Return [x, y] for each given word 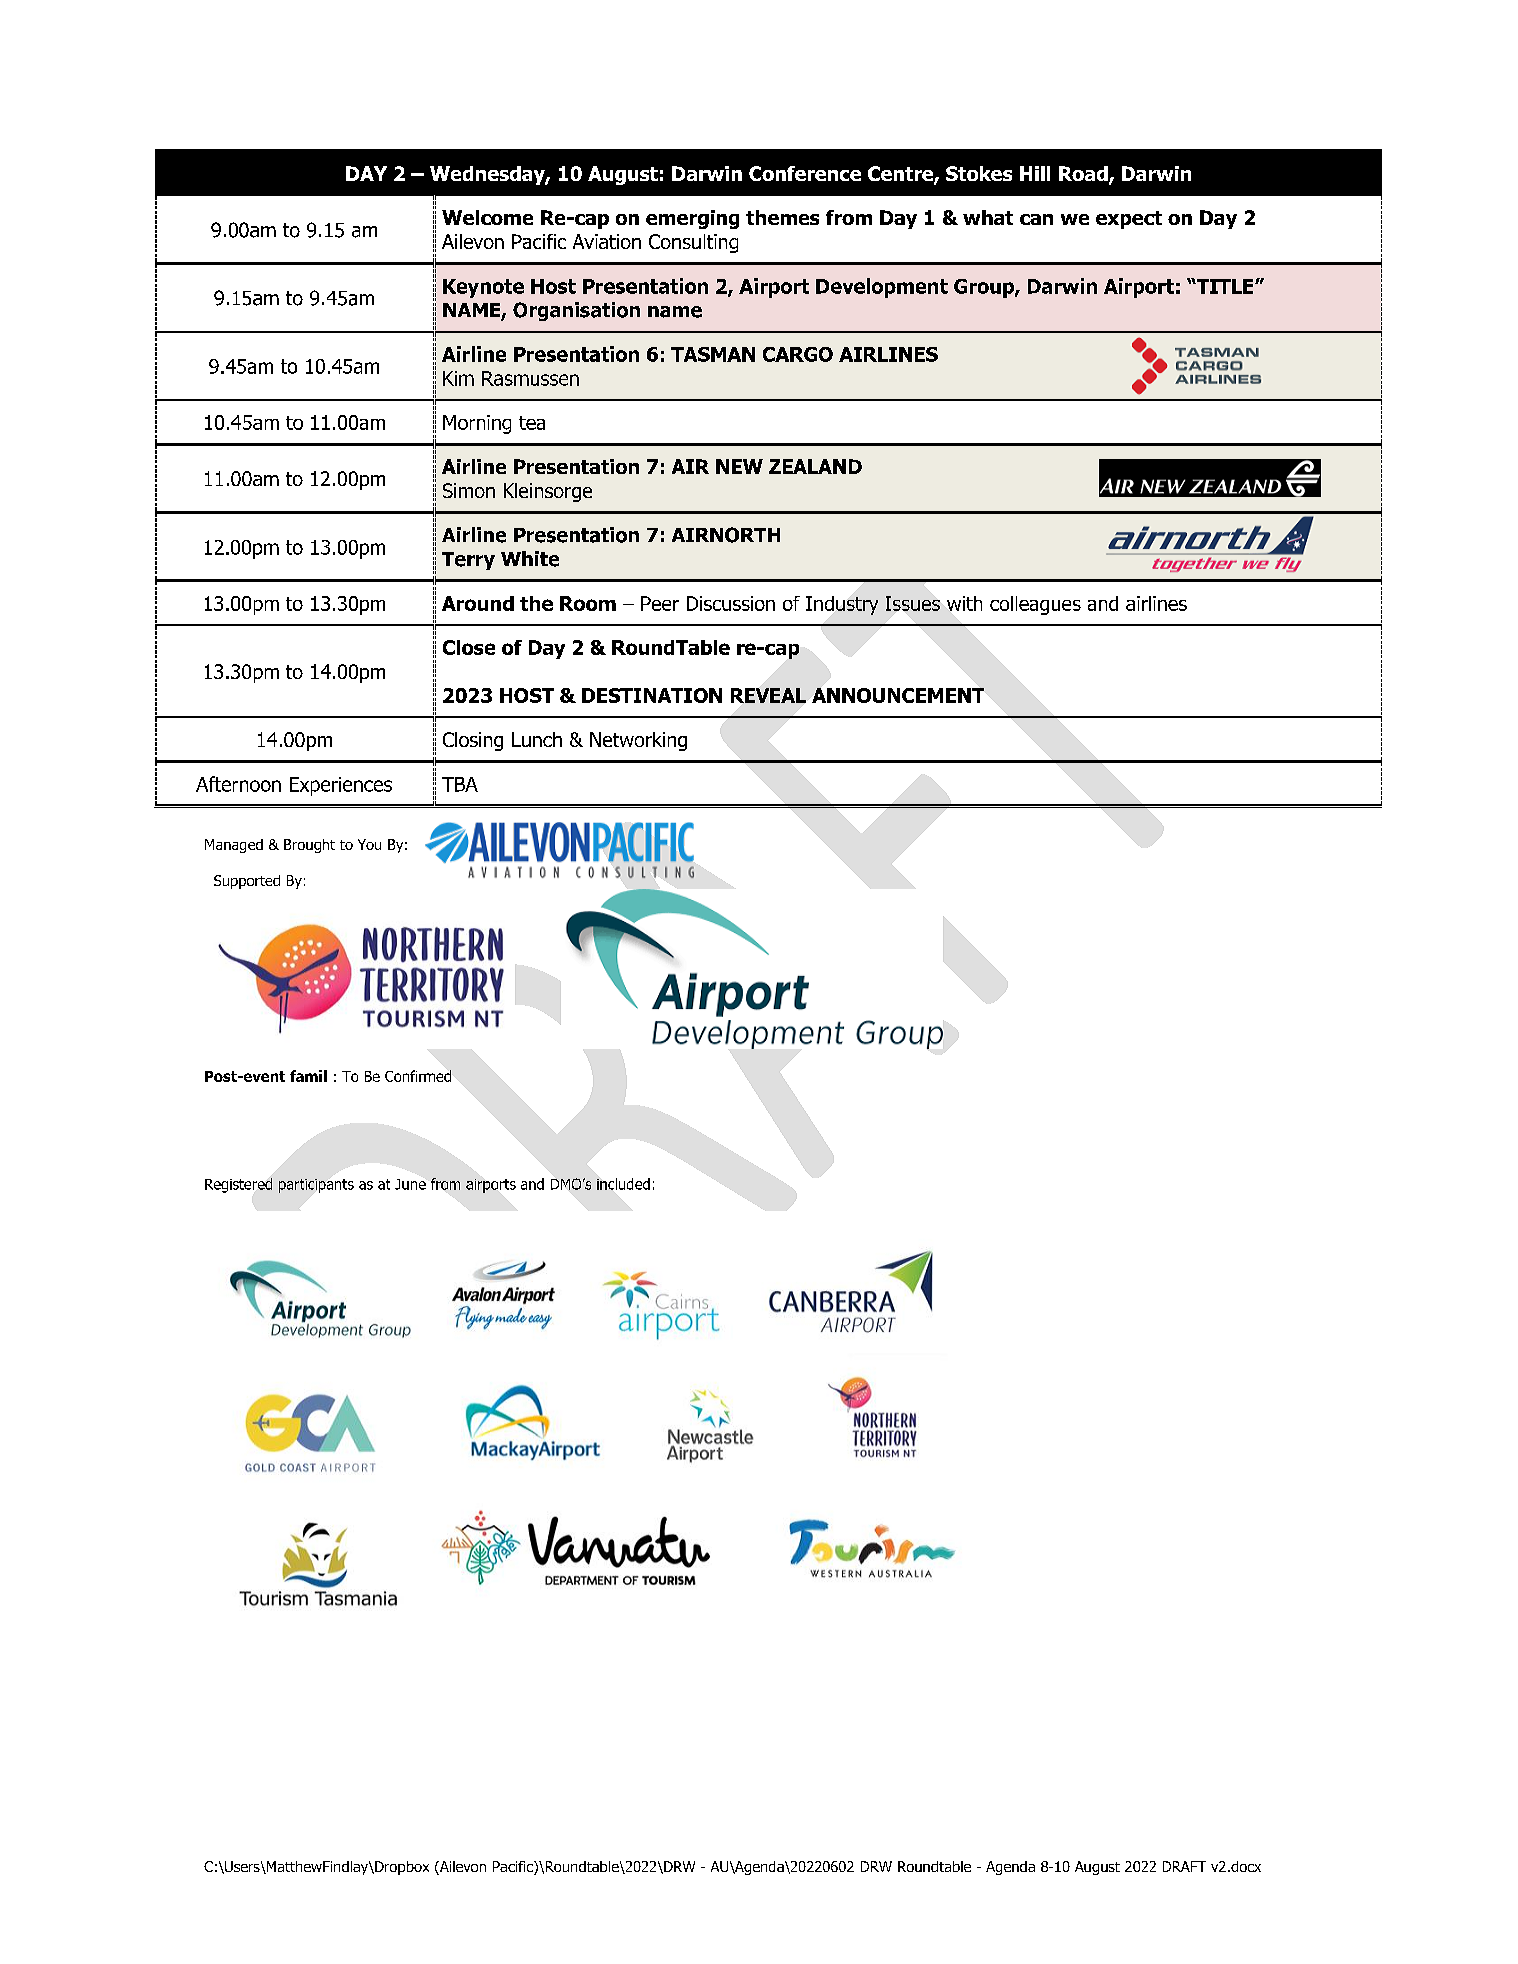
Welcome [487, 217]
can [1036, 219]
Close [469, 647]
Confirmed [418, 1076]
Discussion [731, 603]
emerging [692, 219]
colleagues [1035, 605]
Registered [238, 1185]
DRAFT [1184, 1866]
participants [316, 1186]
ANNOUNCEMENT [898, 695]
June [410, 1184]
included [623, 1184]
